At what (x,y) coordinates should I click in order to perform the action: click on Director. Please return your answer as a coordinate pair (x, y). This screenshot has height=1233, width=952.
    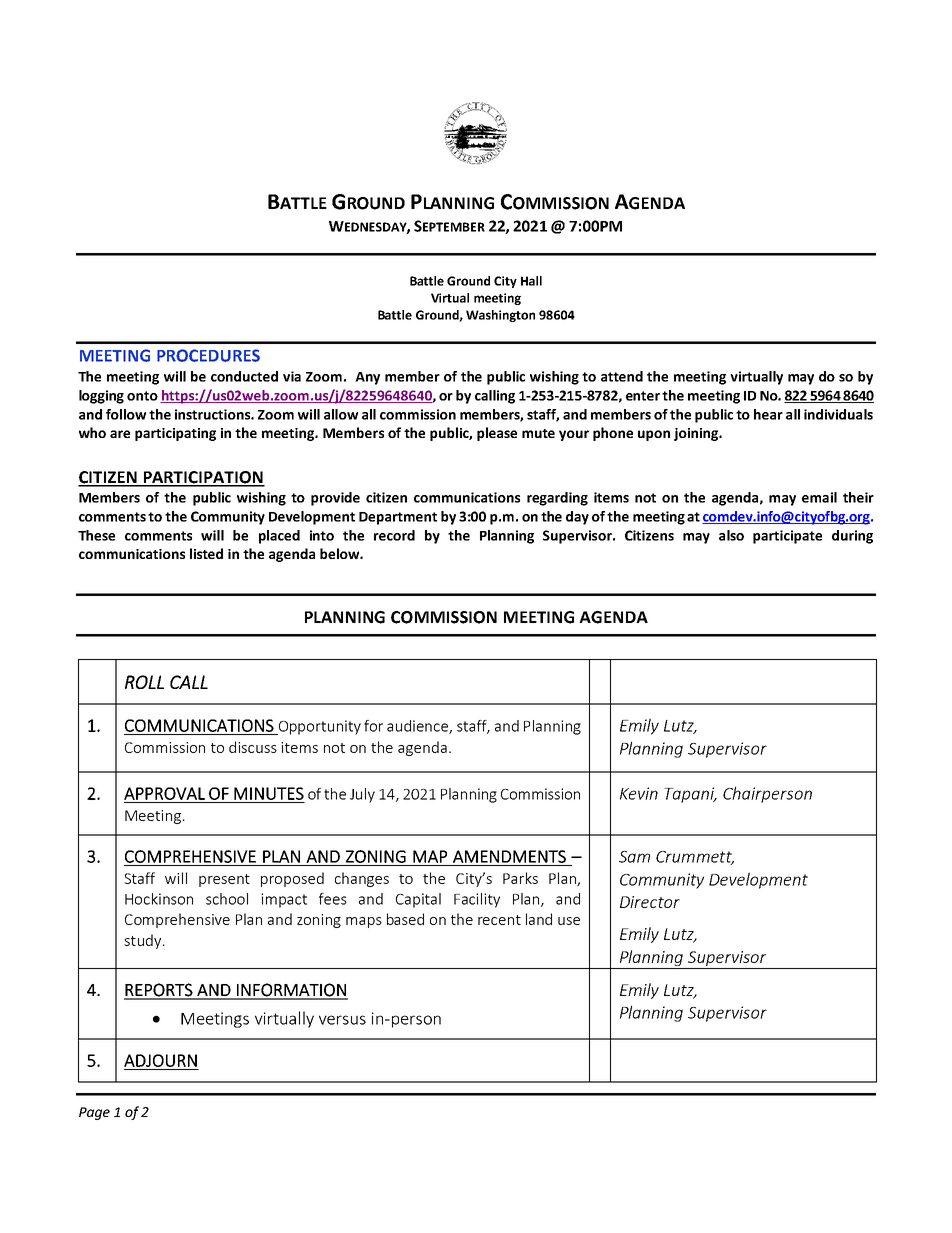
    Looking at the image, I should click on (650, 902).
